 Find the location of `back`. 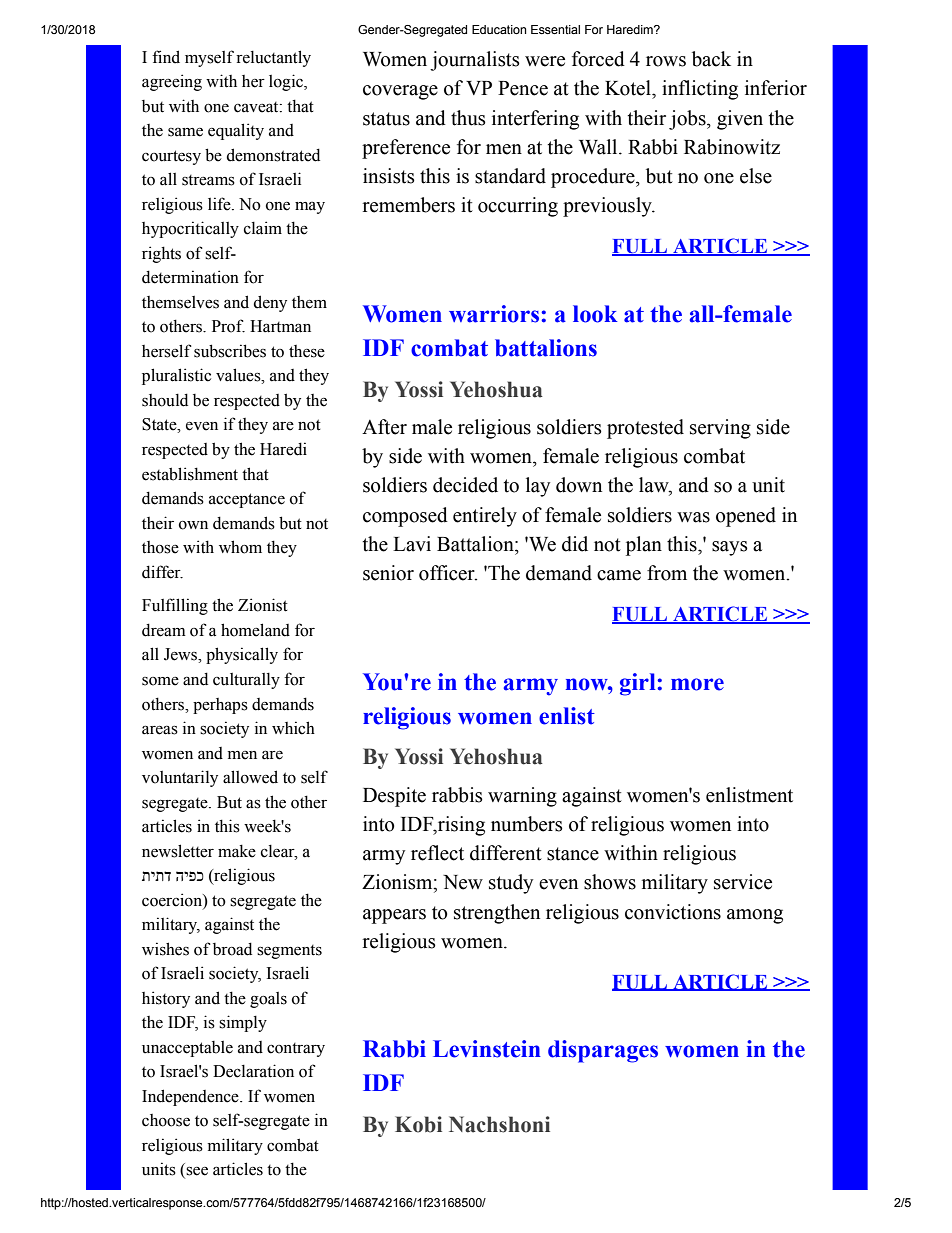

back is located at coordinates (711, 59).
